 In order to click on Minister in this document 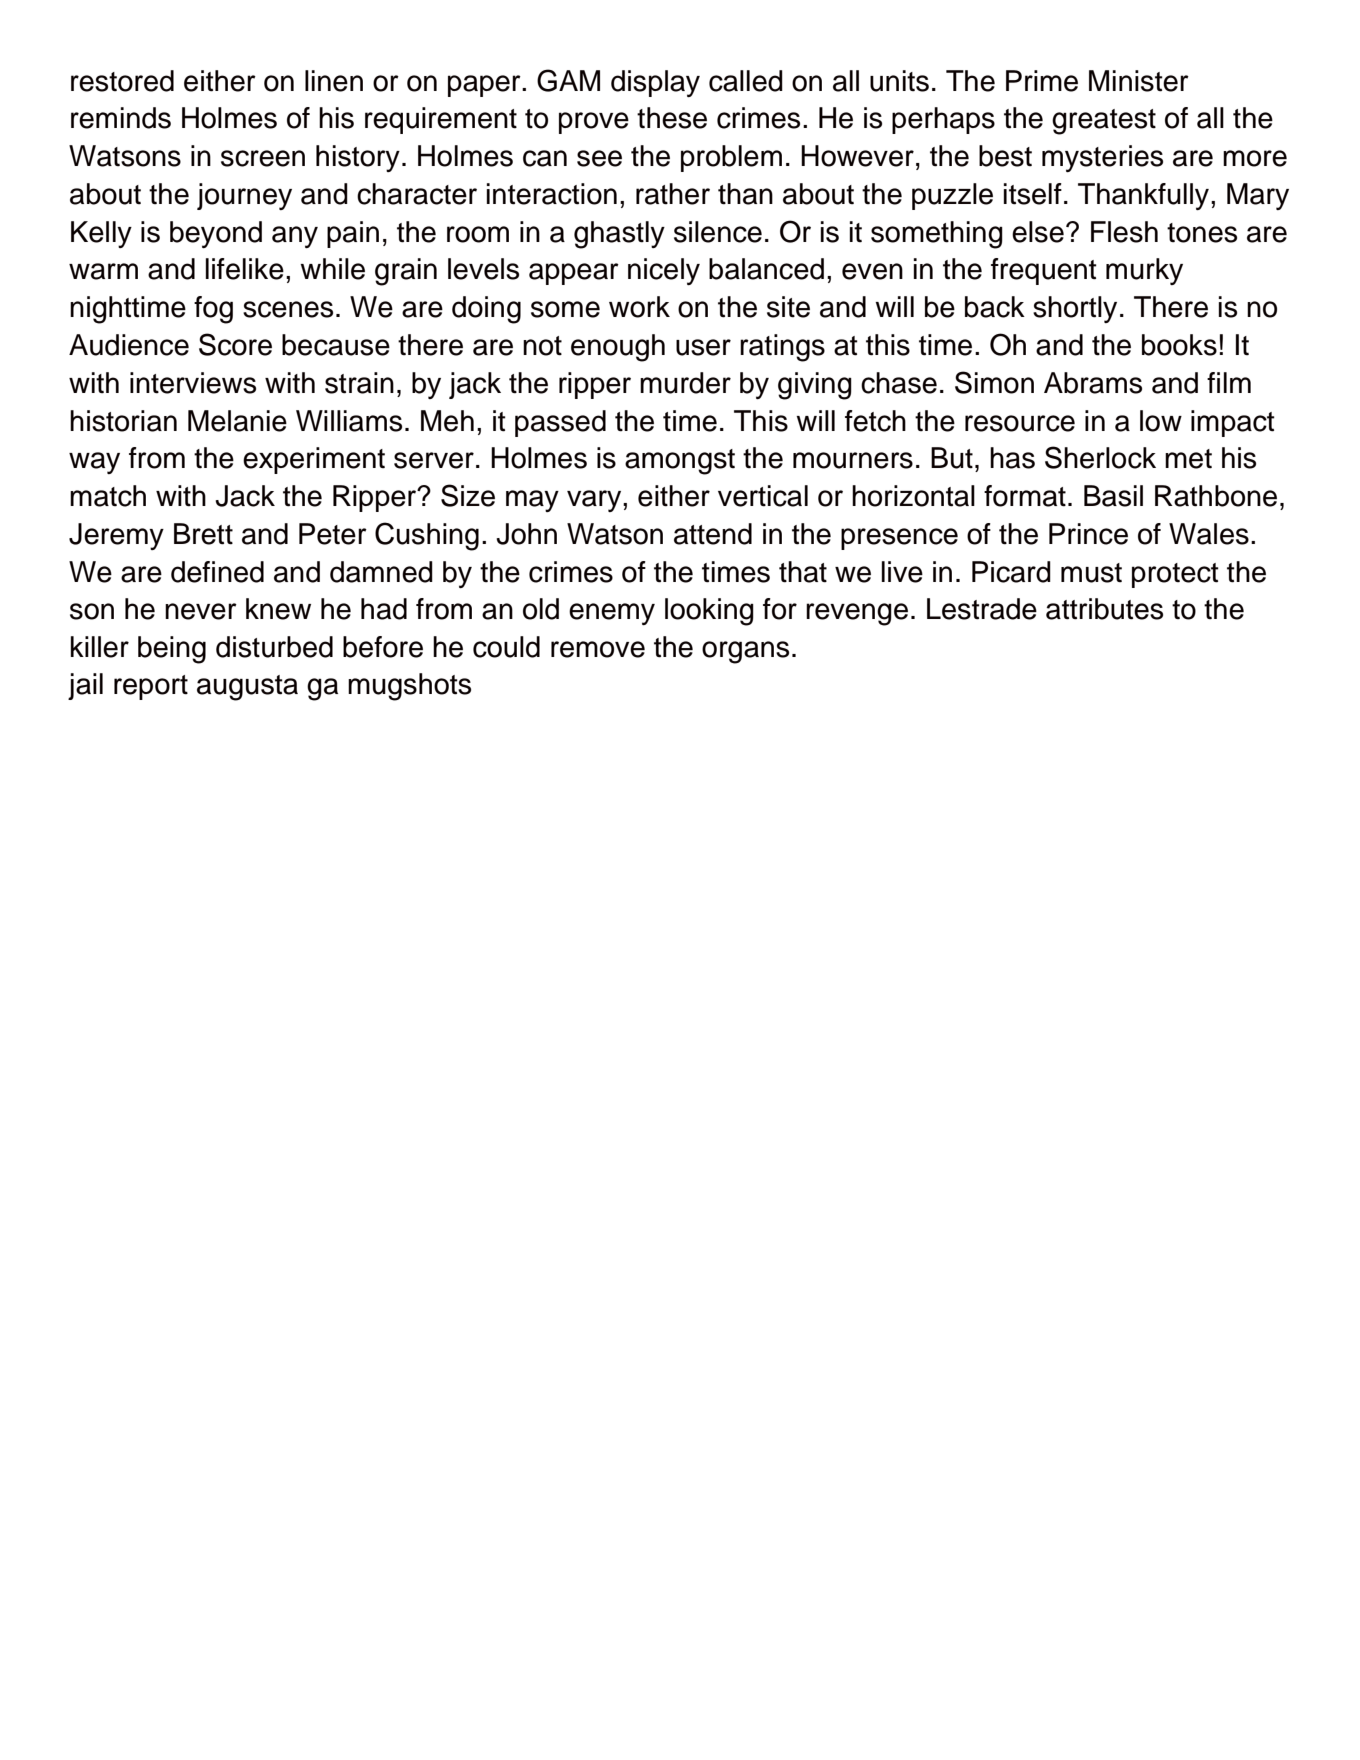, I will do `click(1139, 81)`.
